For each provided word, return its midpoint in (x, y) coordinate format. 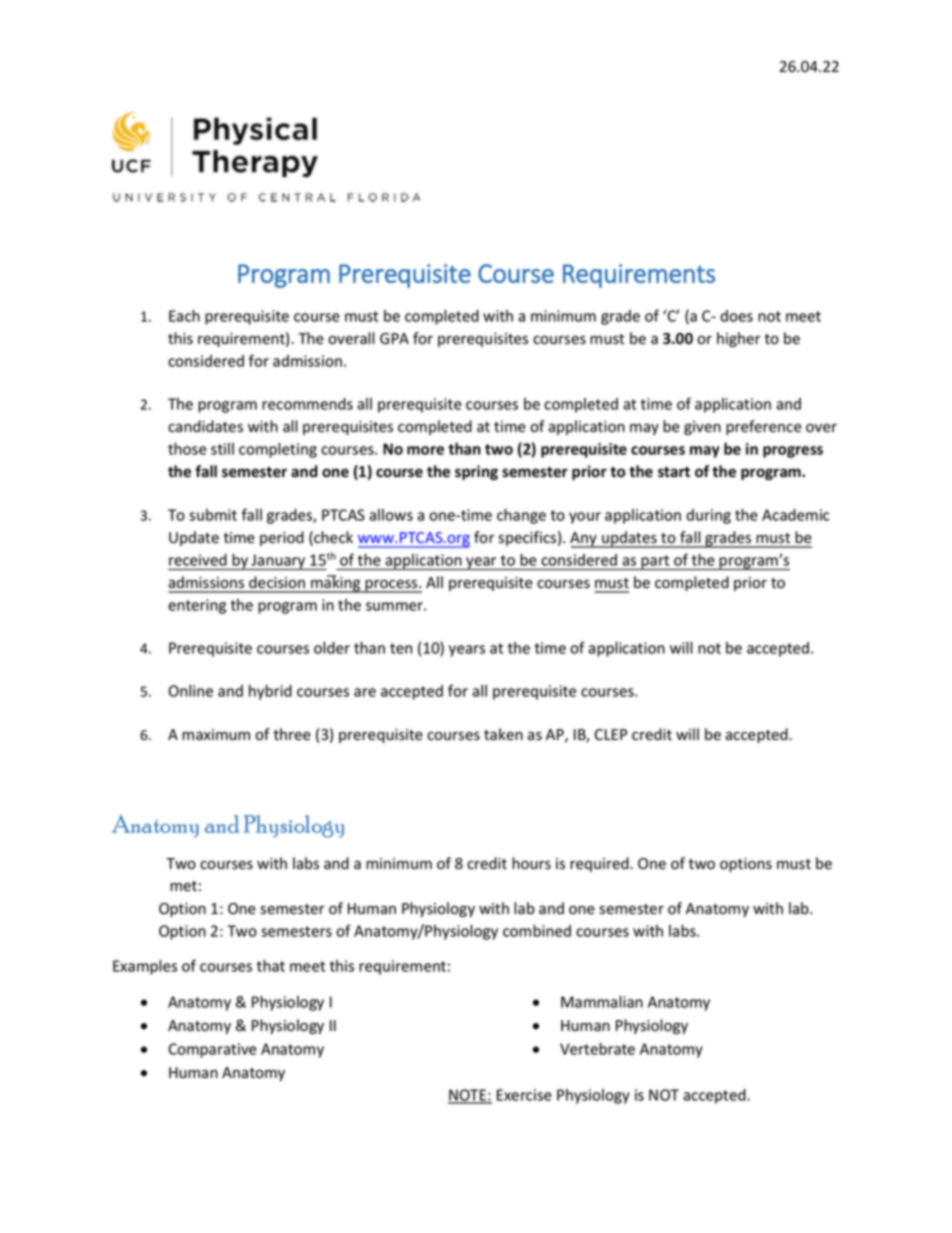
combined (537, 930)
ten (401, 648)
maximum (216, 734)
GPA (394, 338)
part (656, 562)
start (674, 472)
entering (197, 606)
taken (503, 734)
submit (213, 515)
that (271, 965)
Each (184, 315)
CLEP (610, 734)
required (600, 864)
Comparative (212, 1050)
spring (476, 472)
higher (739, 339)
